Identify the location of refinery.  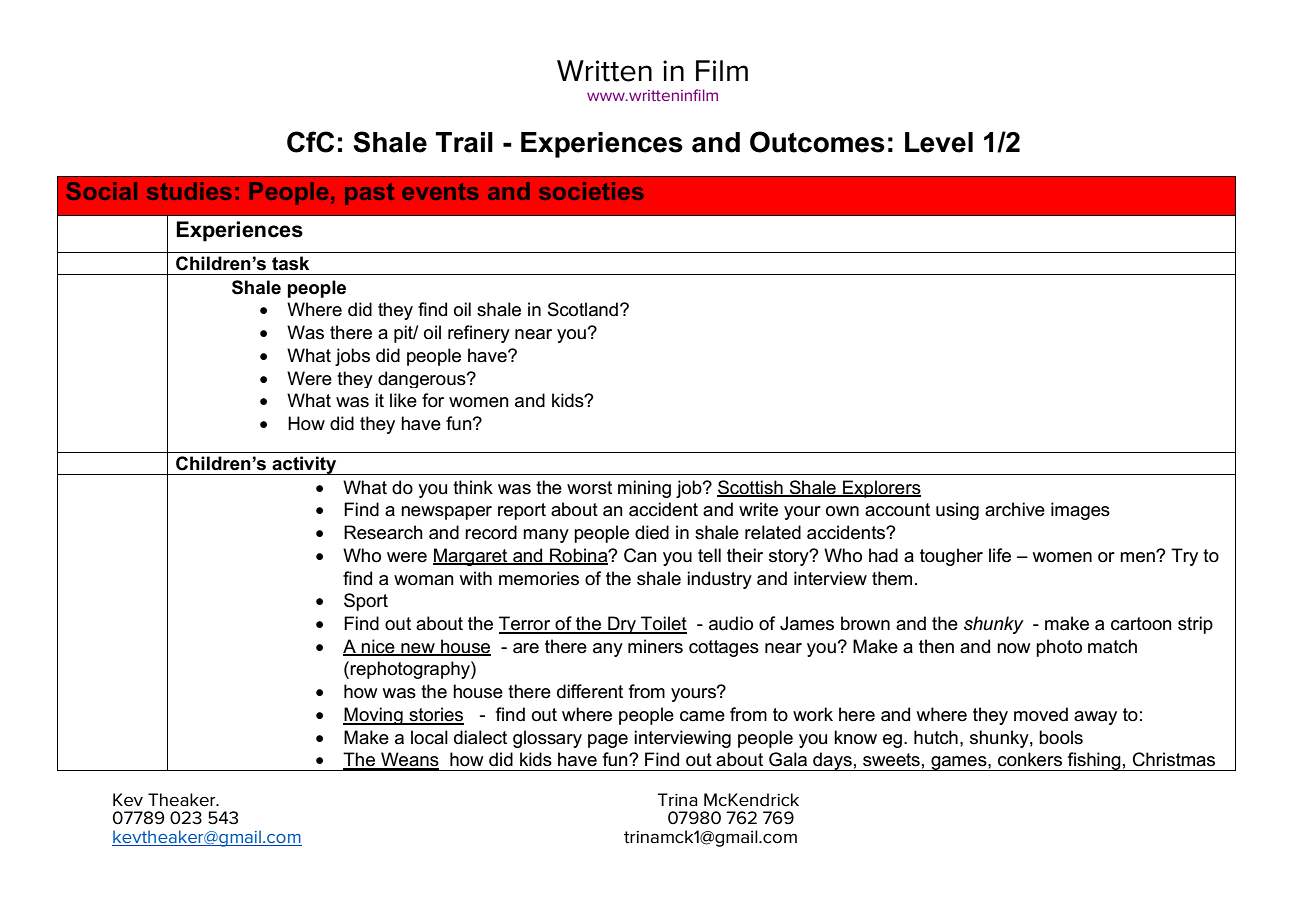
(479, 334).
